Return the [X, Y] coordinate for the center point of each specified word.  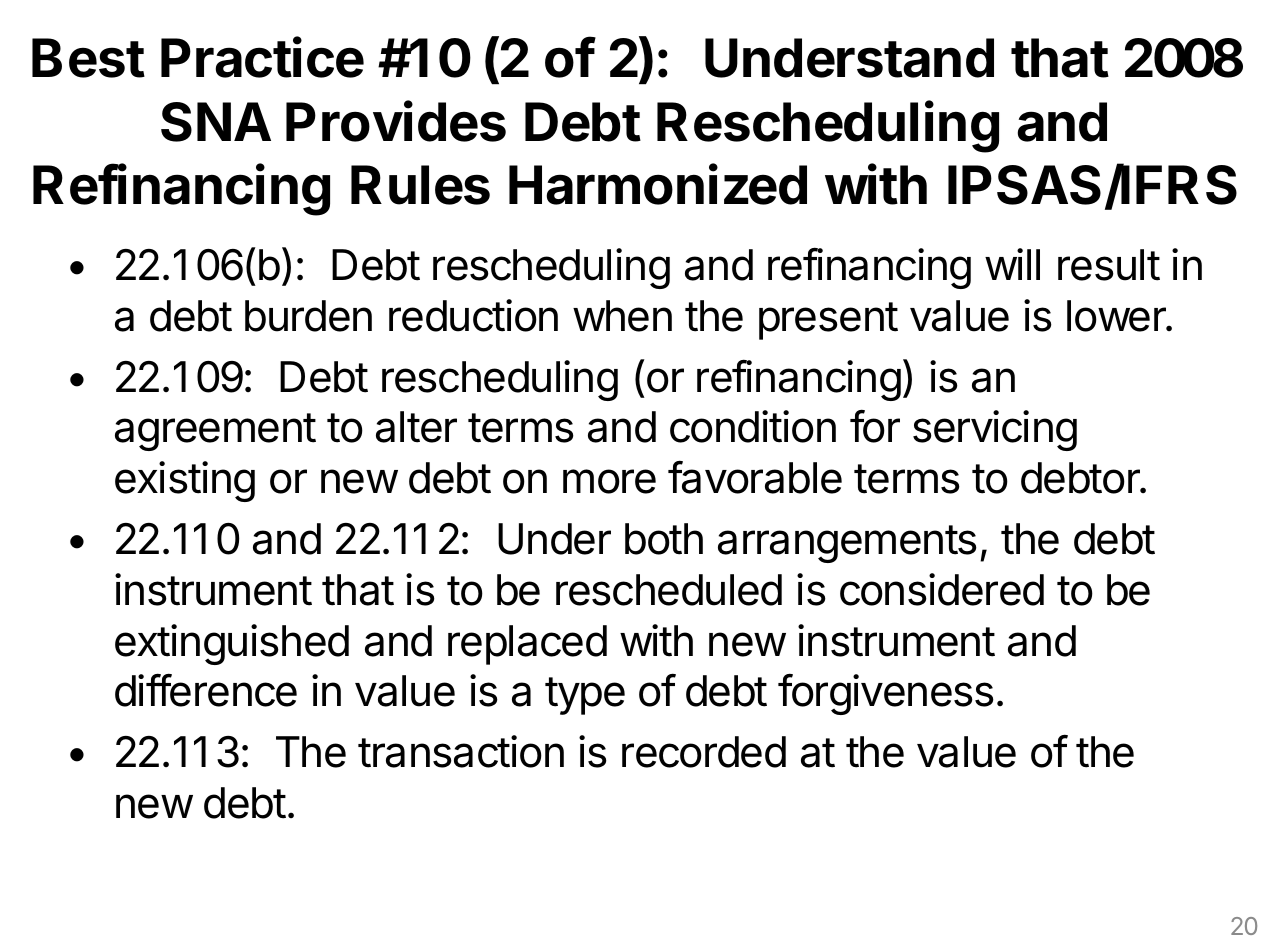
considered [942, 589]
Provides [396, 121]
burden [308, 316]
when [622, 316]
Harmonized [658, 184]
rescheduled [669, 590]
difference [206, 690]
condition [753, 426]
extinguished [232, 644]
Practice [262, 57]
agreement [215, 432]
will [1012, 264]
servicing [995, 430]
